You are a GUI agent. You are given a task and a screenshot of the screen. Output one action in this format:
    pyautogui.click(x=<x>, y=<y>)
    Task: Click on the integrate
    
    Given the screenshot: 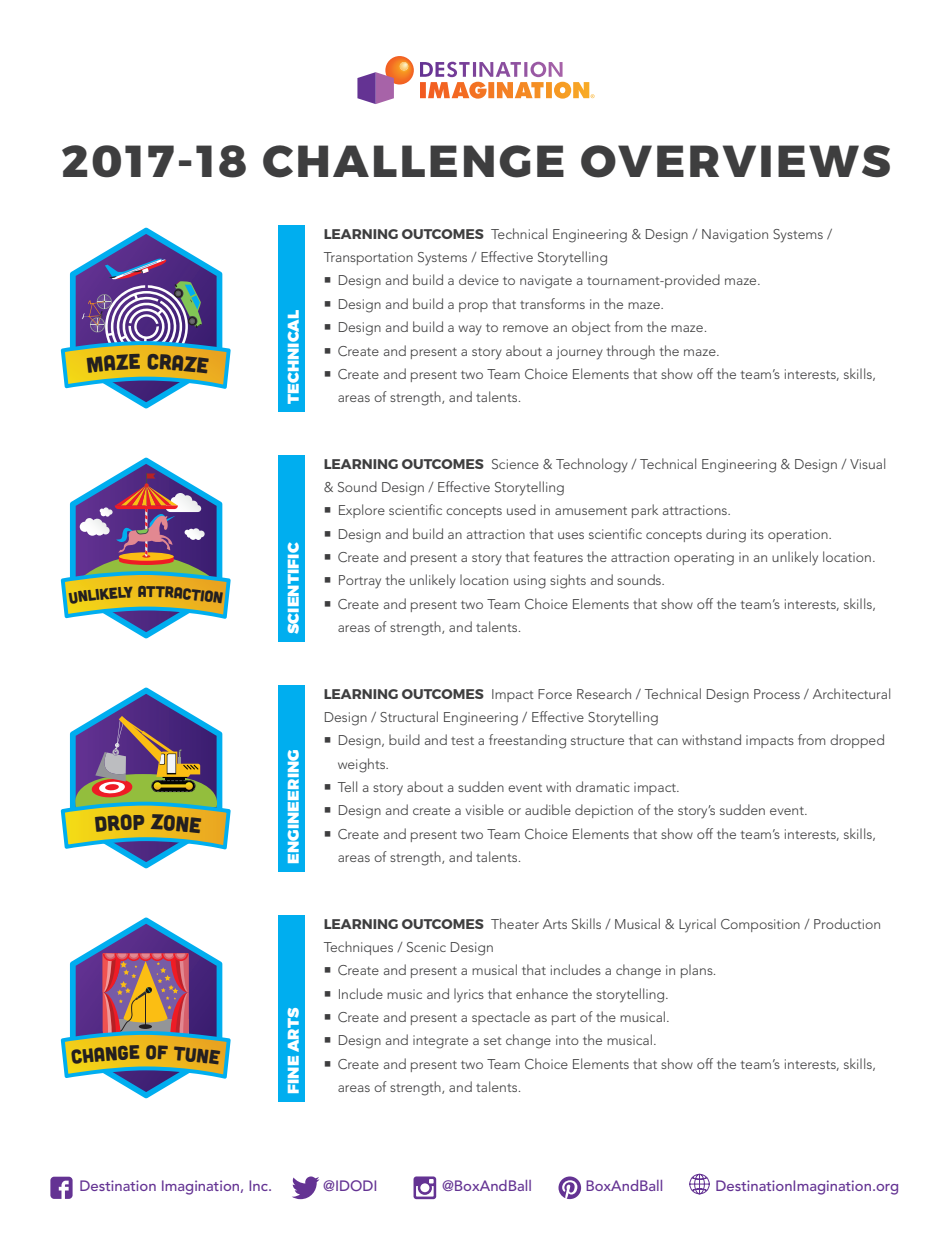 What is the action you would take?
    pyautogui.click(x=440, y=1042)
